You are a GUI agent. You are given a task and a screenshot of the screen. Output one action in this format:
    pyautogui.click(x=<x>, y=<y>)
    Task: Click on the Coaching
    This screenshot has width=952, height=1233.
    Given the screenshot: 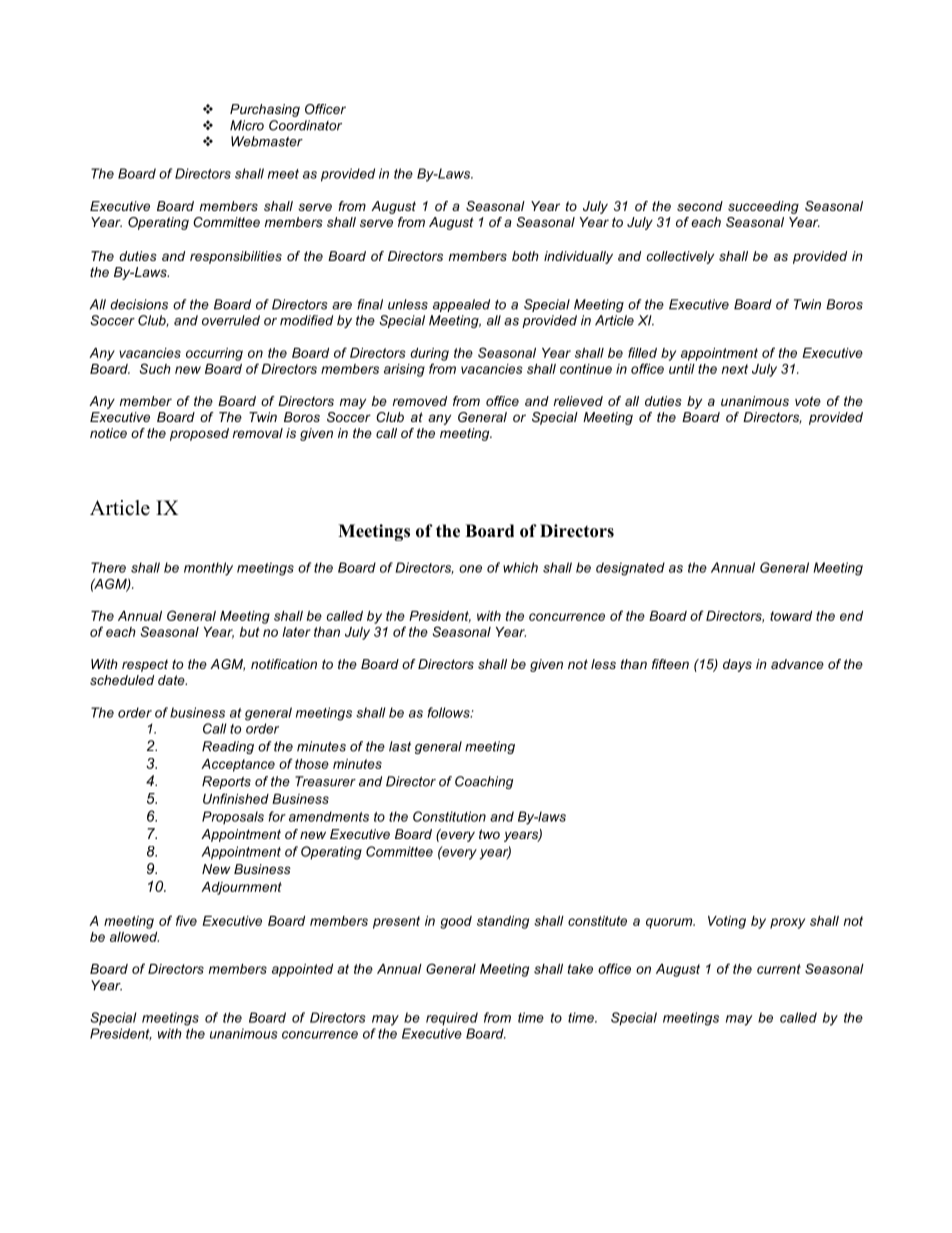 What is the action you would take?
    pyautogui.click(x=484, y=782)
